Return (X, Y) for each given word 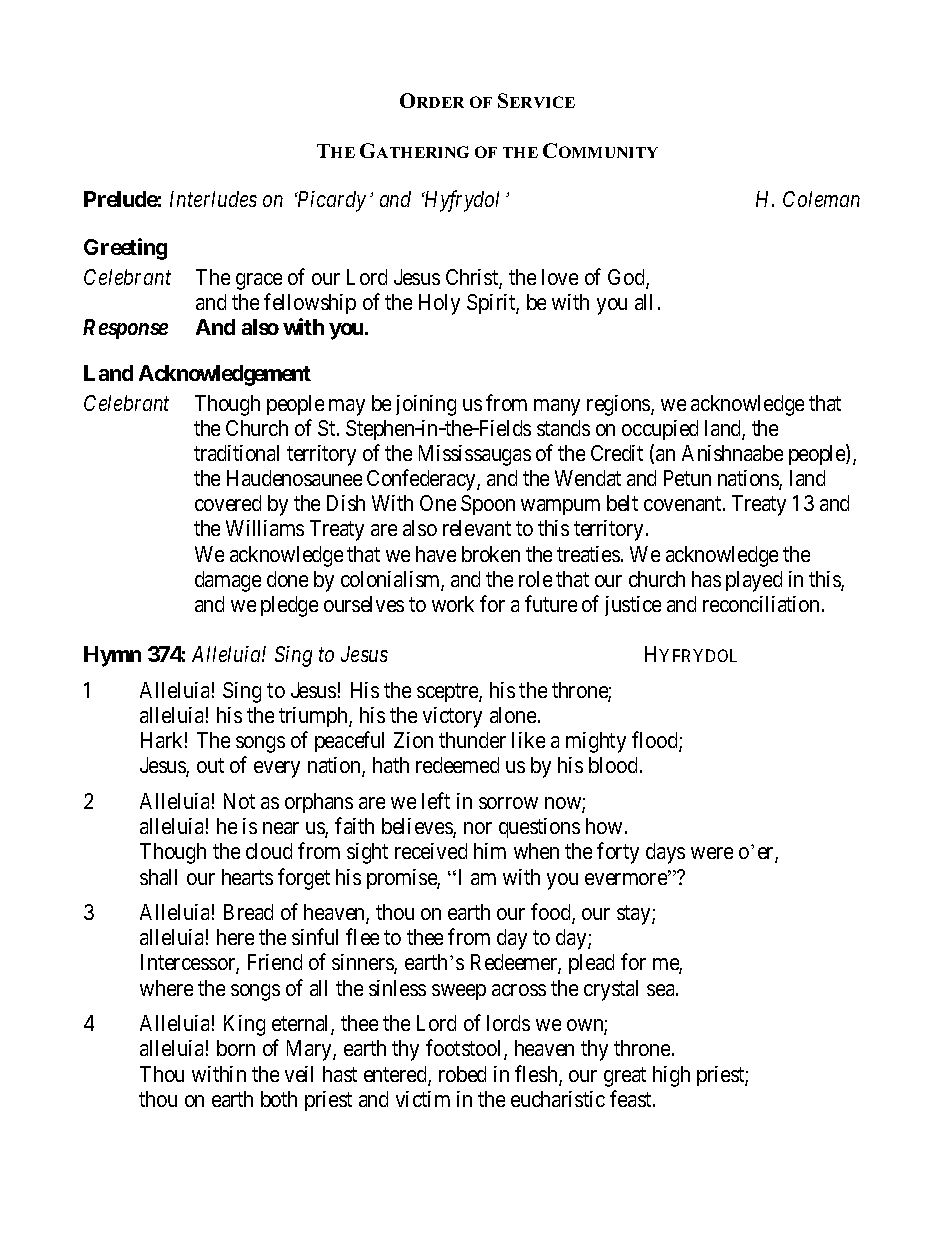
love (560, 277)
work (453, 604)
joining (426, 405)
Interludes (213, 199)
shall (158, 877)
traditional (236, 453)
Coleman (821, 199)
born (236, 1048)
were (712, 853)
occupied (660, 430)
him (490, 851)
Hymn (112, 656)
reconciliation (761, 604)
